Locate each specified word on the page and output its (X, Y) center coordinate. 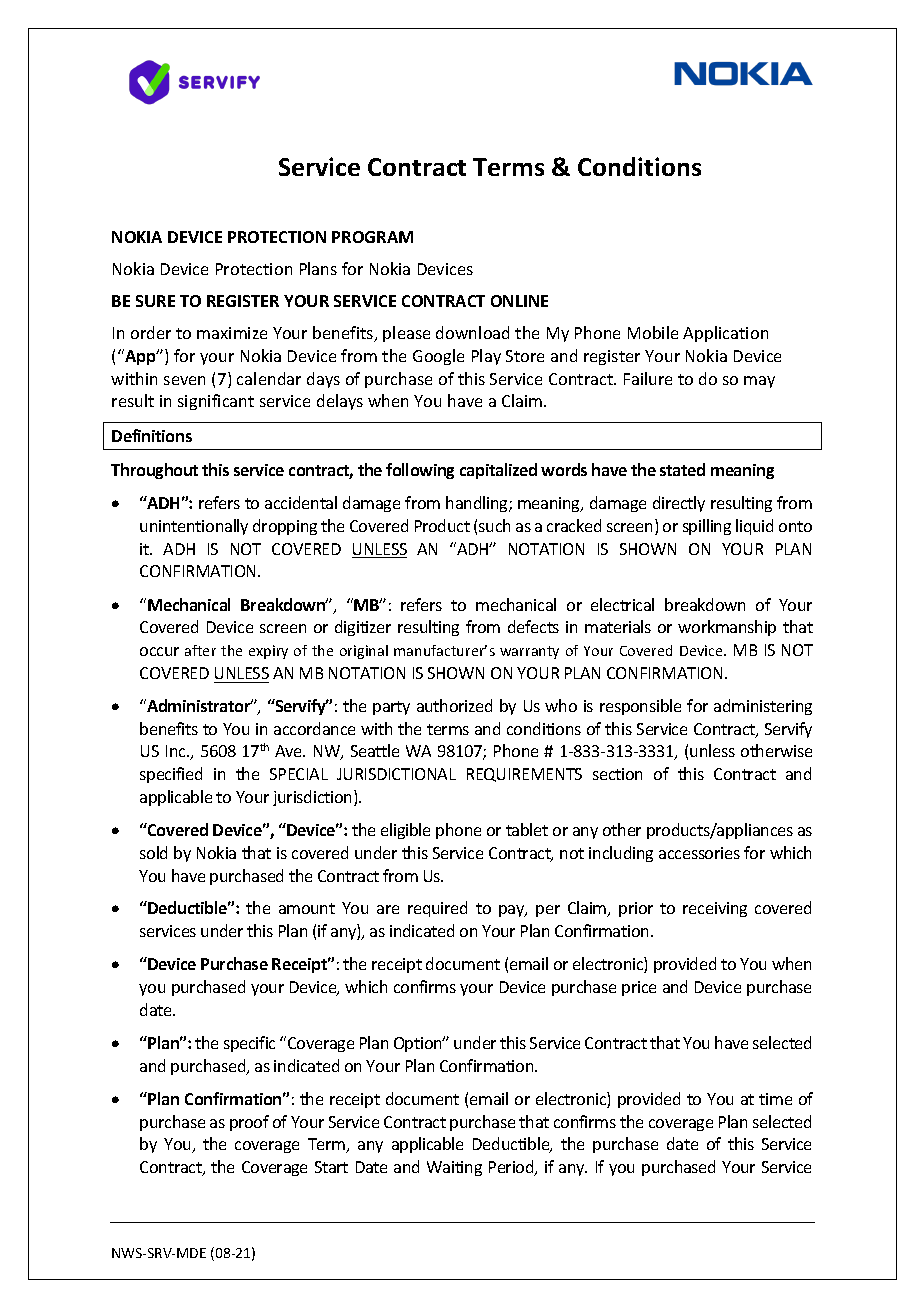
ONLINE (519, 301)
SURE (155, 301)
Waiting (454, 1168)
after (200, 650)
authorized (454, 705)
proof (249, 1123)
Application (725, 334)
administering (763, 707)
